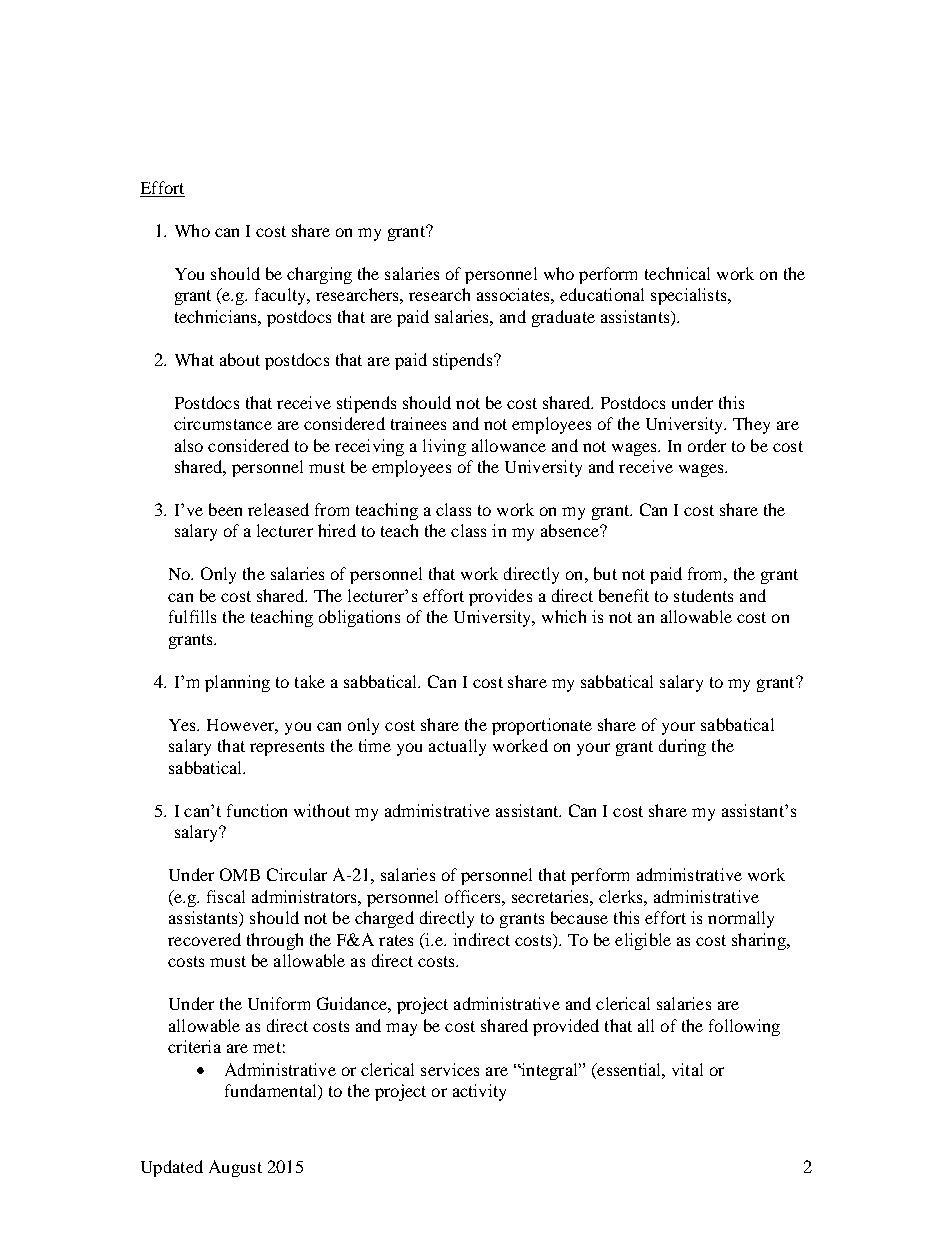 This screenshot has width=952, height=1233. I want to click on specialists, so click(690, 296).
